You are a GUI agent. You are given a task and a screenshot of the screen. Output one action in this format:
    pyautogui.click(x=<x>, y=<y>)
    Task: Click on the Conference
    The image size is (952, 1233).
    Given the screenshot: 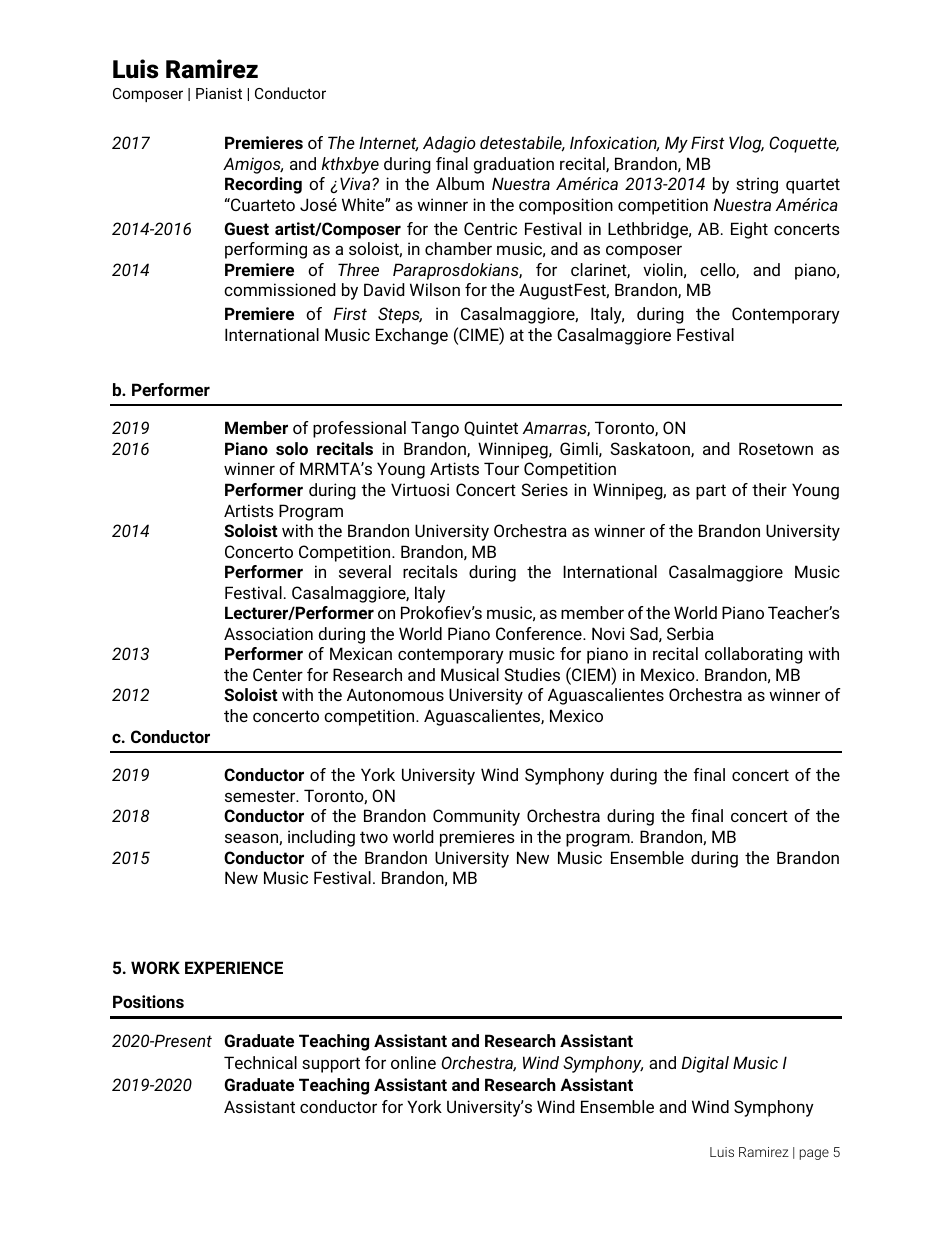 What is the action you would take?
    pyautogui.click(x=540, y=633)
